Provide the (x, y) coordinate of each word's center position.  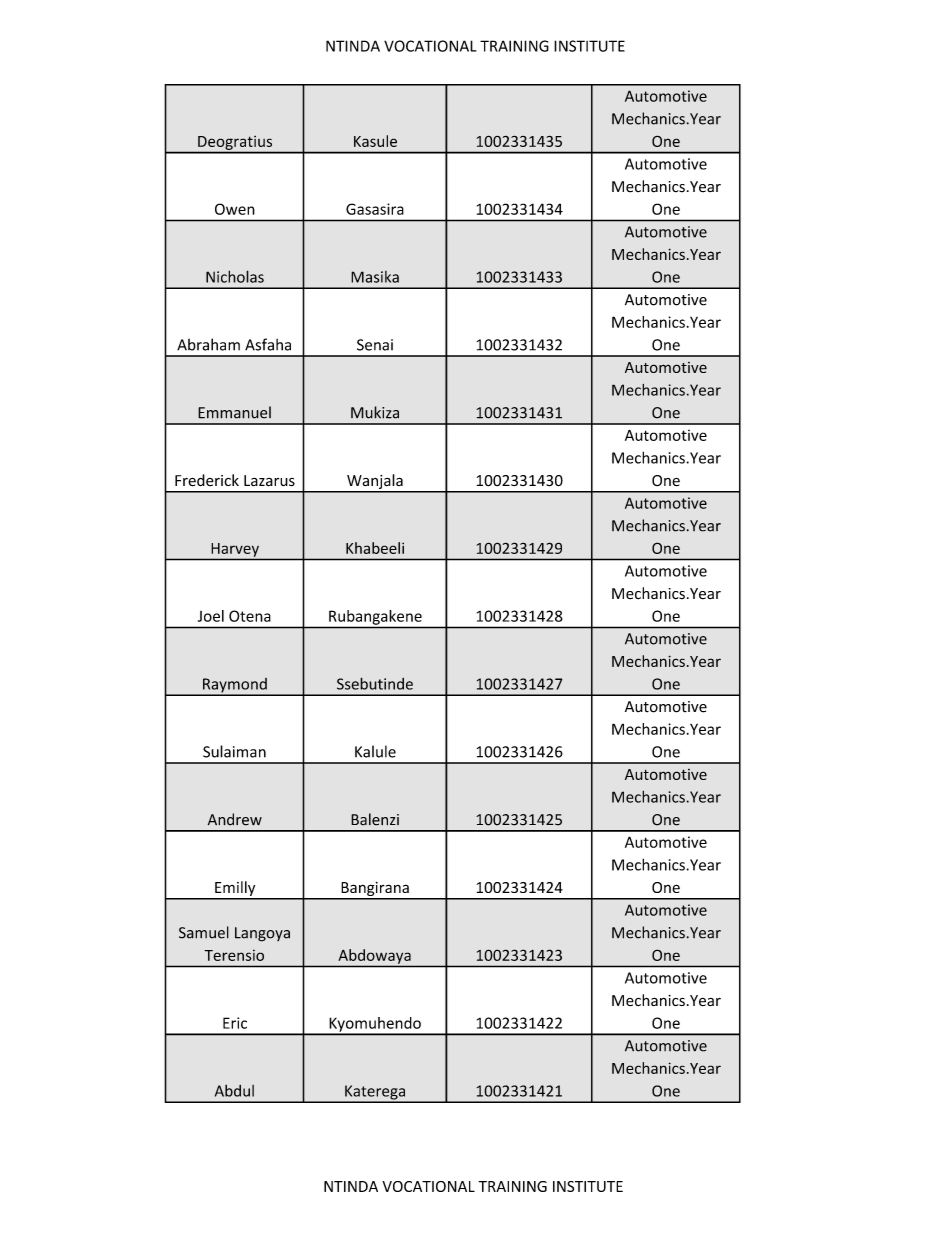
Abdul (234, 1091)
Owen (235, 209)
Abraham (208, 344)
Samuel (204, 932)
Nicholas (235, 276)
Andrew (235, 819)
